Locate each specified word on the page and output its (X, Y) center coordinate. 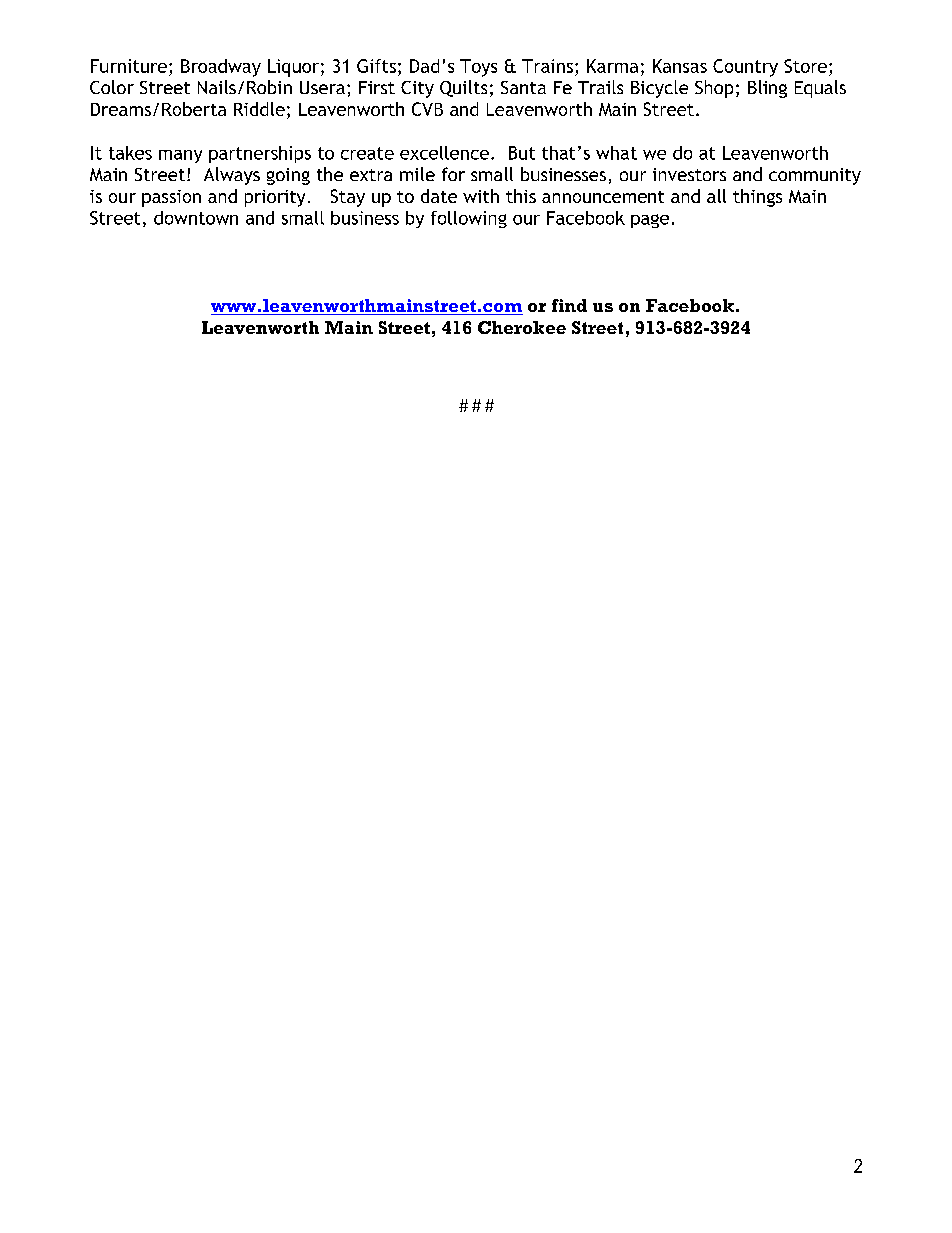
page (650, 221)
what (616, 153)
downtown (196, 218)
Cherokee (522, 327)
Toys (478, 68)
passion (171, 198)
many (180, 156)
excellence (444, 153)
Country (745, 68)
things (757, 198)
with (481, 196)
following (469, 219)
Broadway (221, 68)
